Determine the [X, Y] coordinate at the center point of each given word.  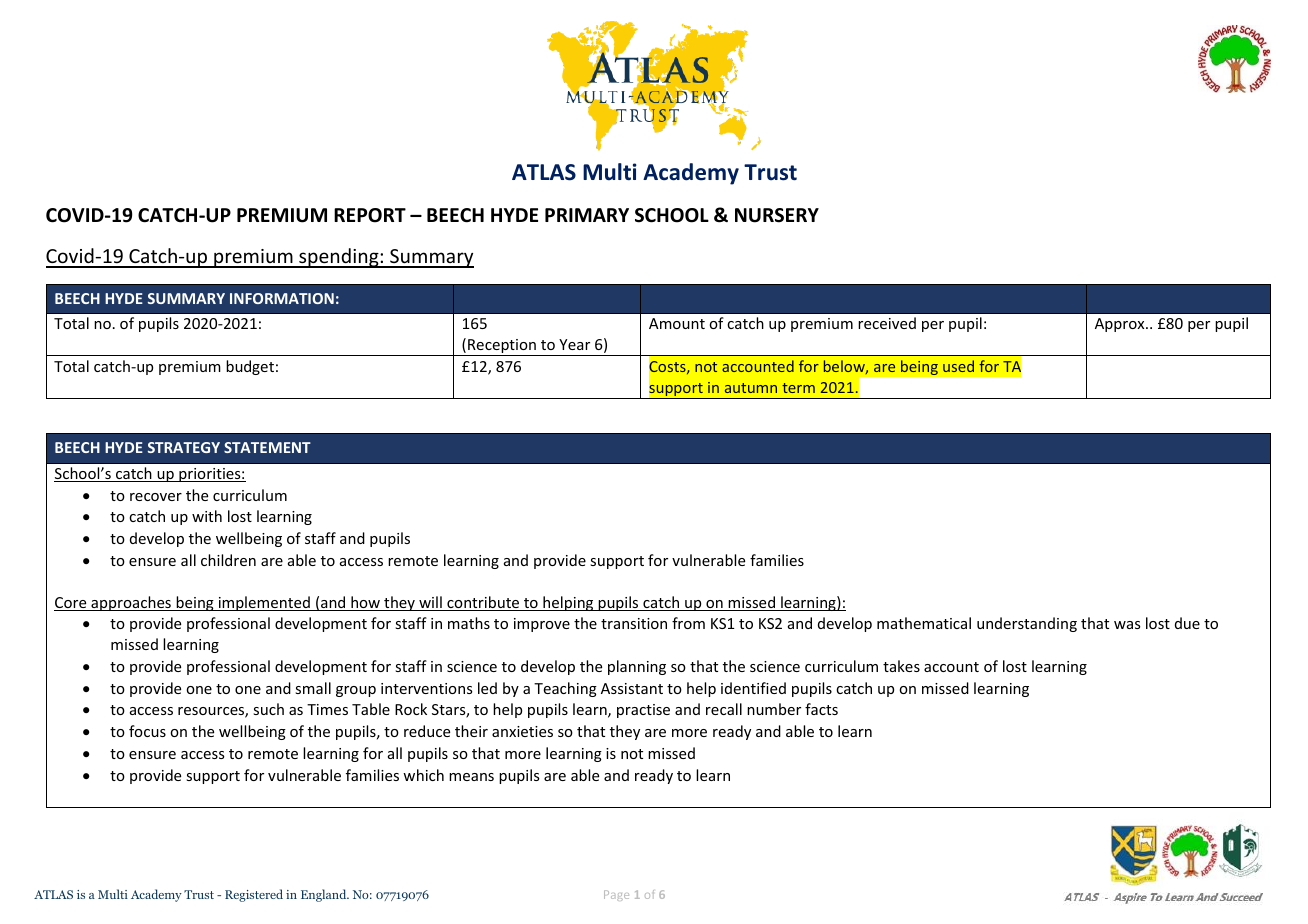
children [228, 560]
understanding [1027, 624]
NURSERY [777, 215]
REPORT [370, 215]
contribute [483, 603]
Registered [254, 895]
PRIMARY [587, 215]
